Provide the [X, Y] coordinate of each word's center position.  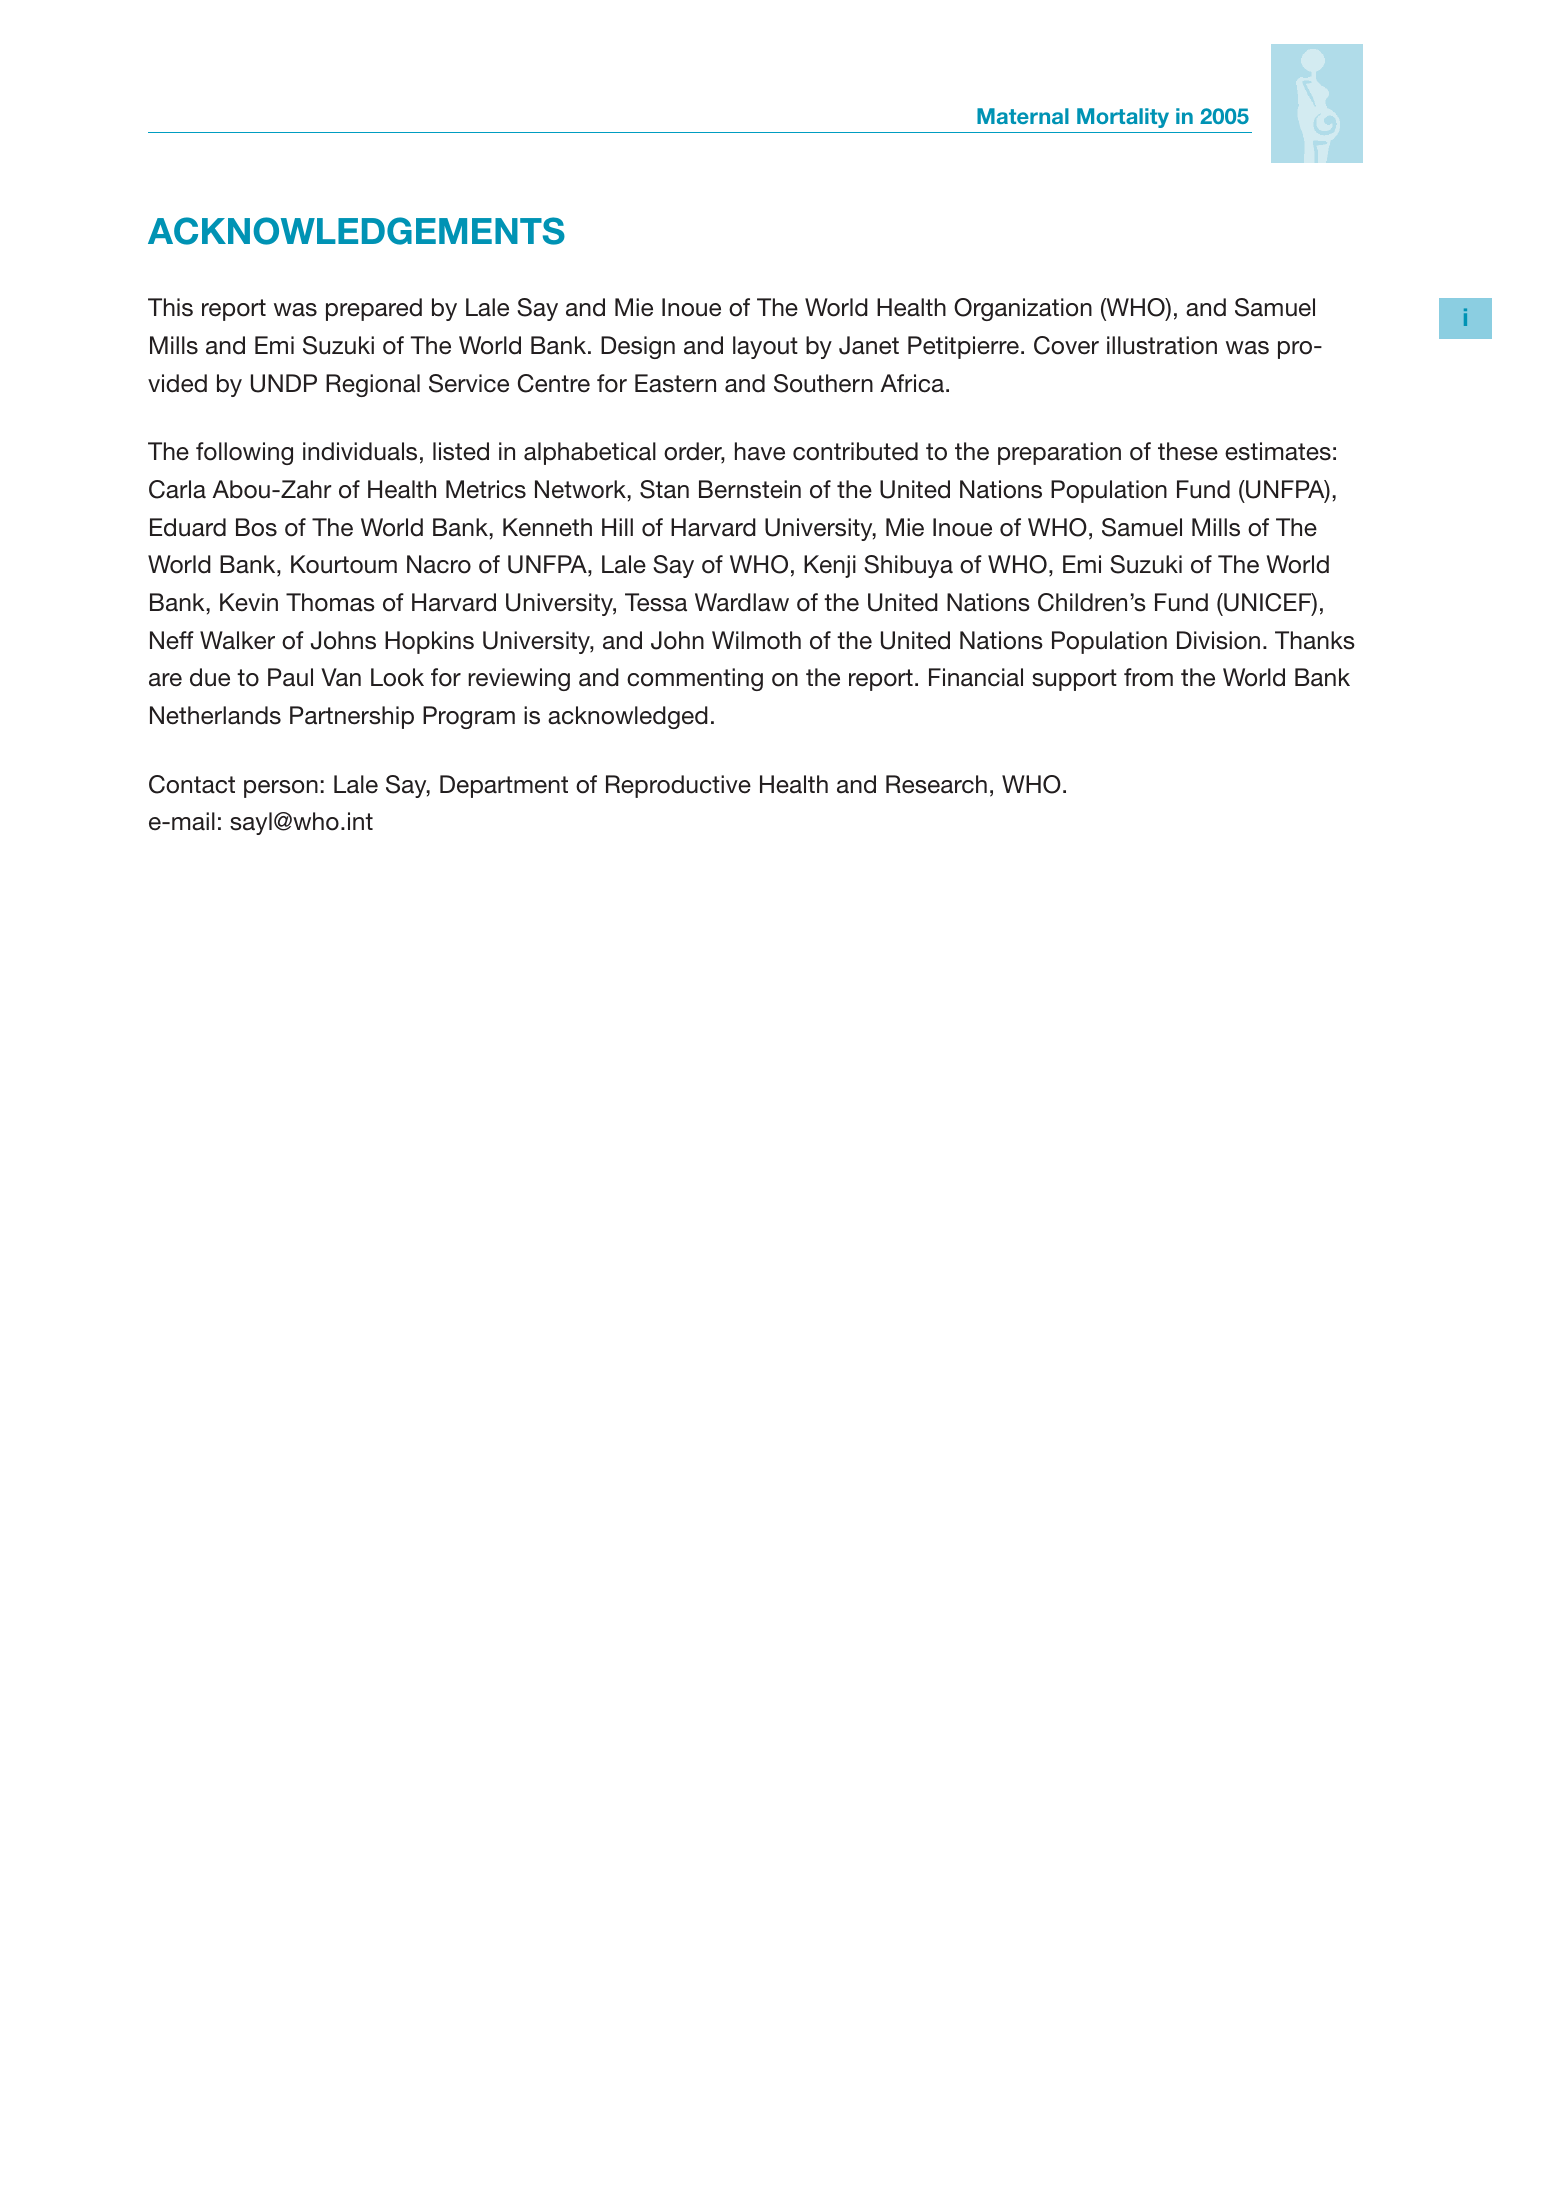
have [760, 451]
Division [1218, 640]
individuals [360, 451]
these [1188, 451]
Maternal [1023, 116]
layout [765, 347]
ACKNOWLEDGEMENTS [356, 231]
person [281, 789]
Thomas [330, 602]
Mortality [1123, 118]
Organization [1023, 309]
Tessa [656, 602]
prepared [374, 309]
